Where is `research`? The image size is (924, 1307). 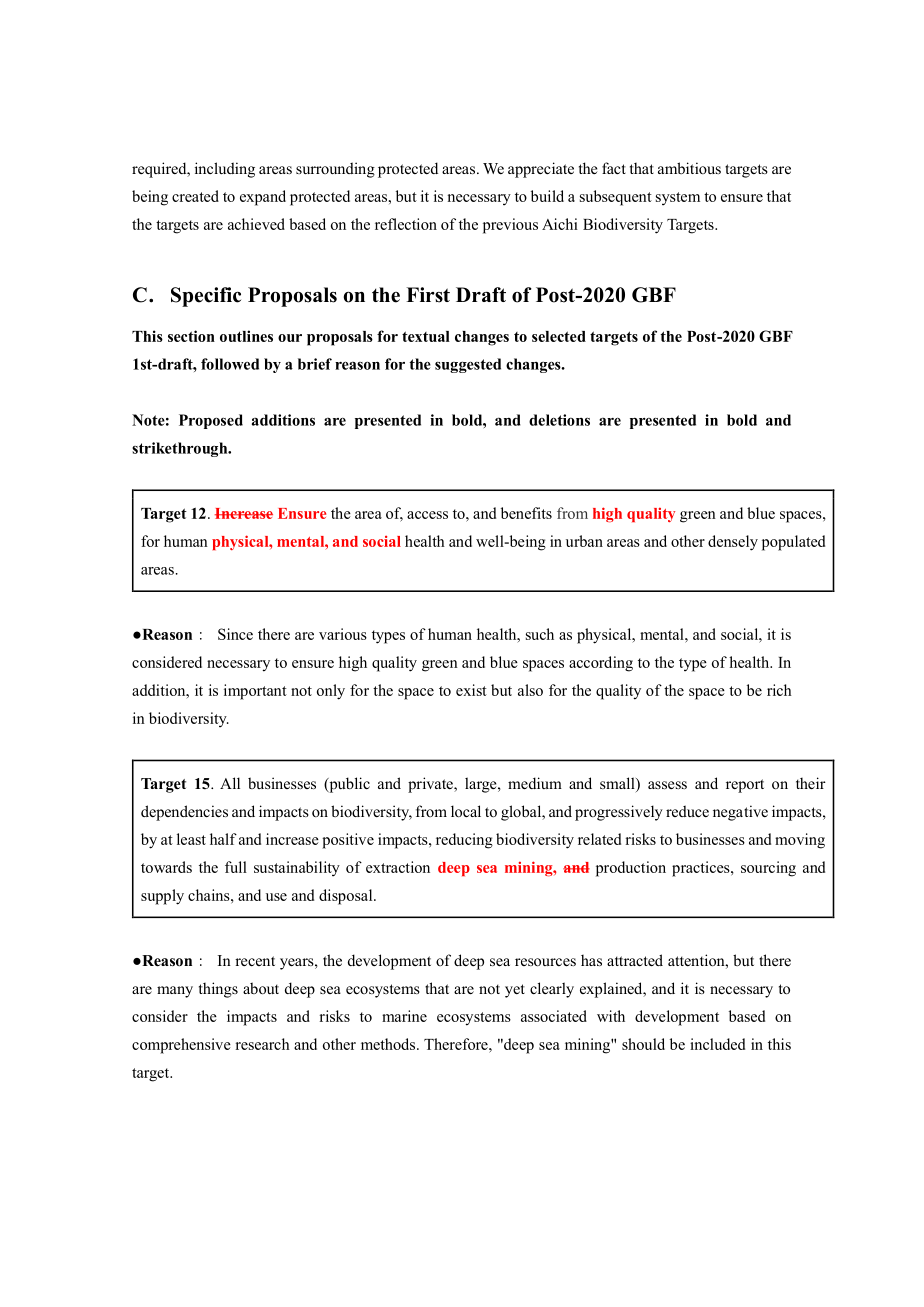
research is located at coordinates (263, 1044).
